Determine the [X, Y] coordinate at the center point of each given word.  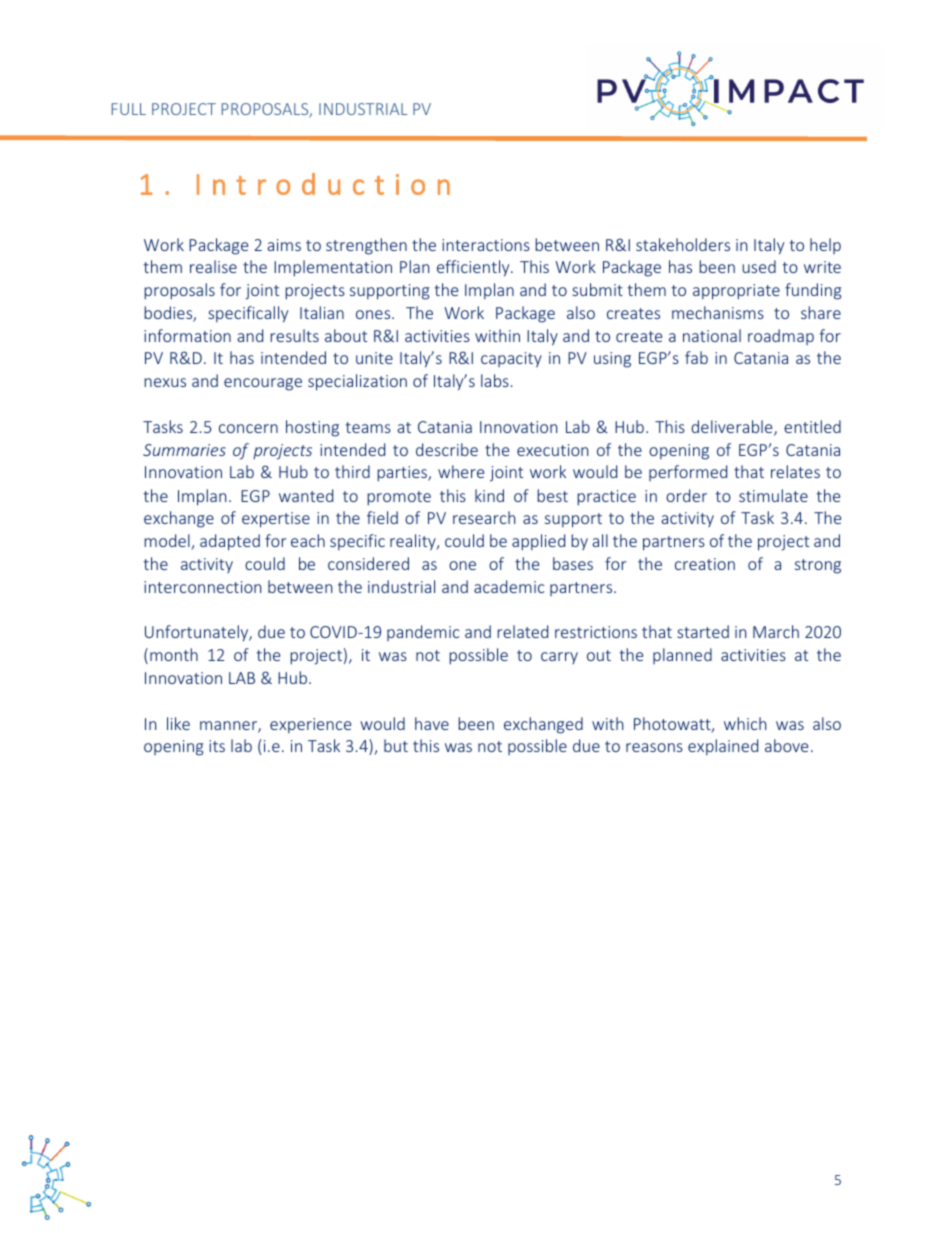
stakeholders [683, 244]
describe [447, 449]
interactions [486, 245]
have [432, 723]
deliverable [733, 428]
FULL [129, 109]
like [178, 723]
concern [248, 428]
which [745, 723]
